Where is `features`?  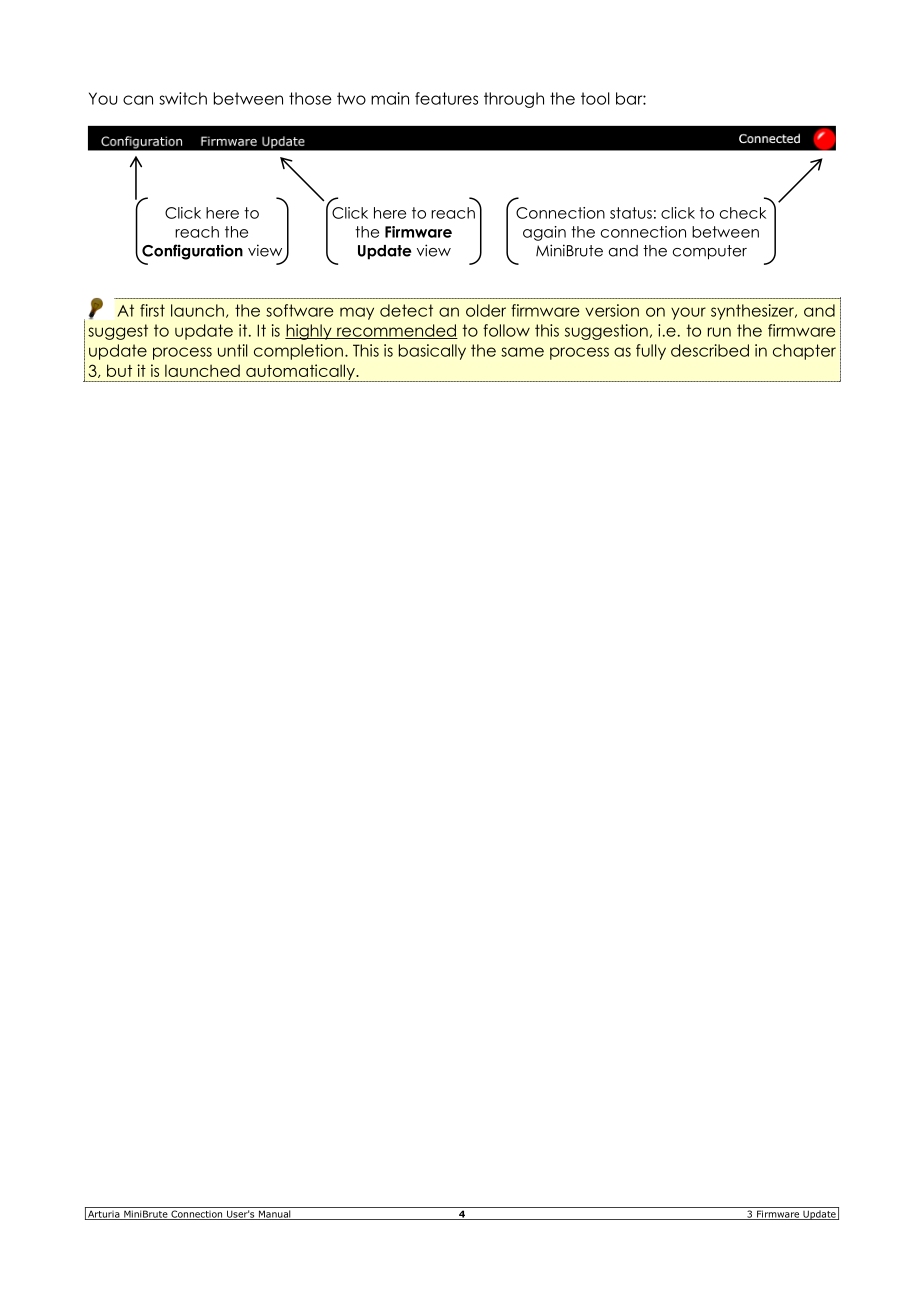 features is located at coordinates (446, 98).
